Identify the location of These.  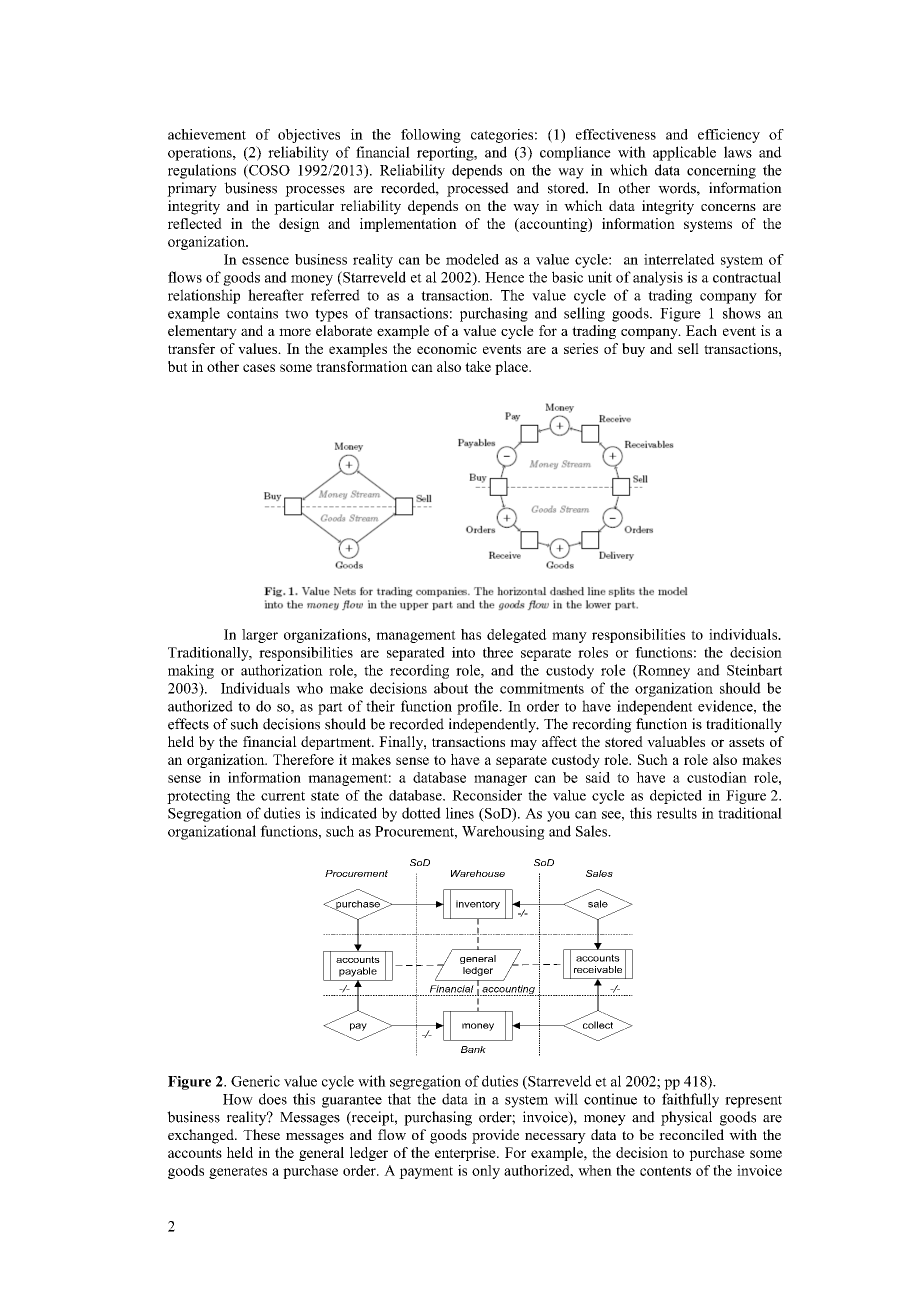
(261, 1134).
